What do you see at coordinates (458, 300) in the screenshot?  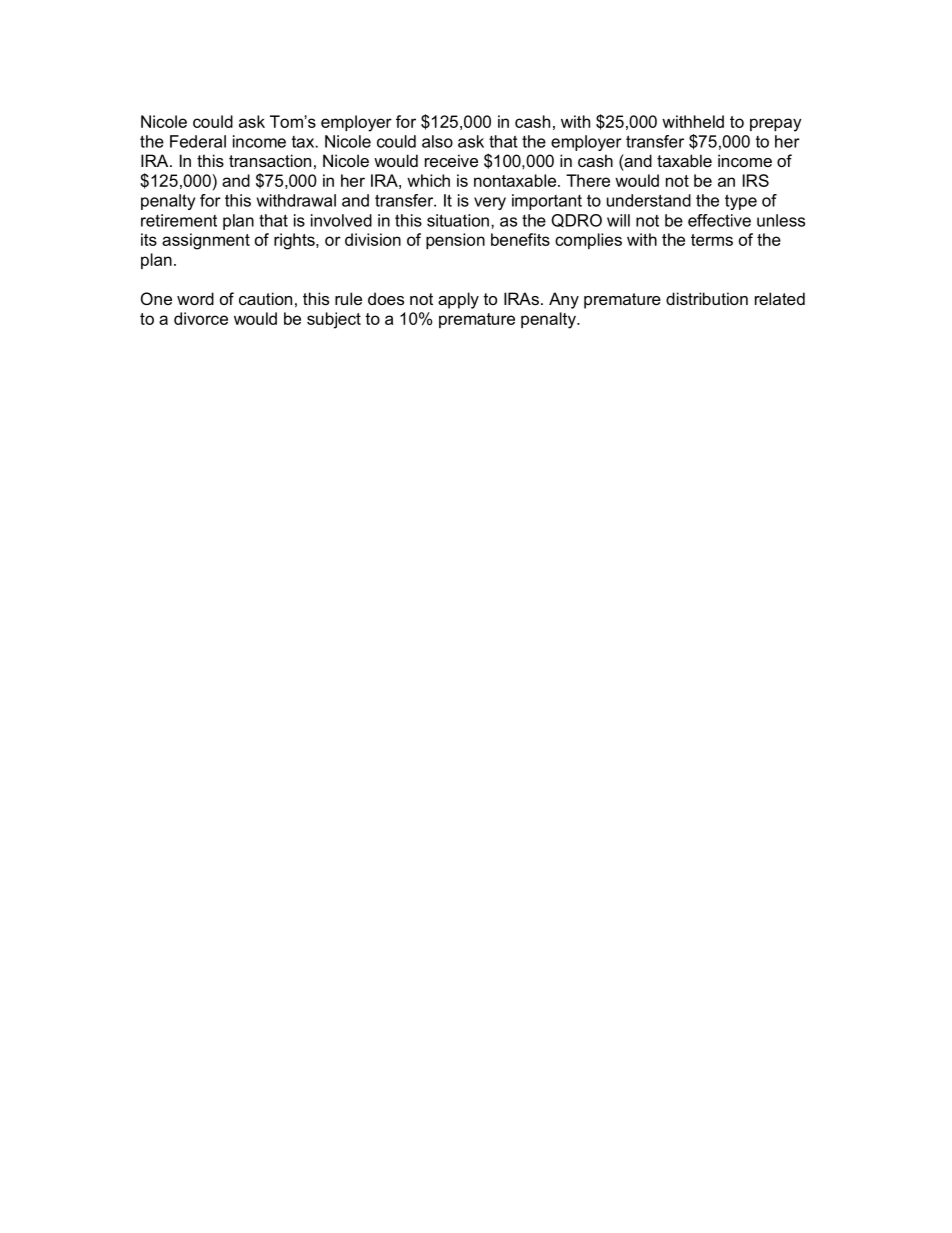 I see `apply` at bounding box center [458, 300].
